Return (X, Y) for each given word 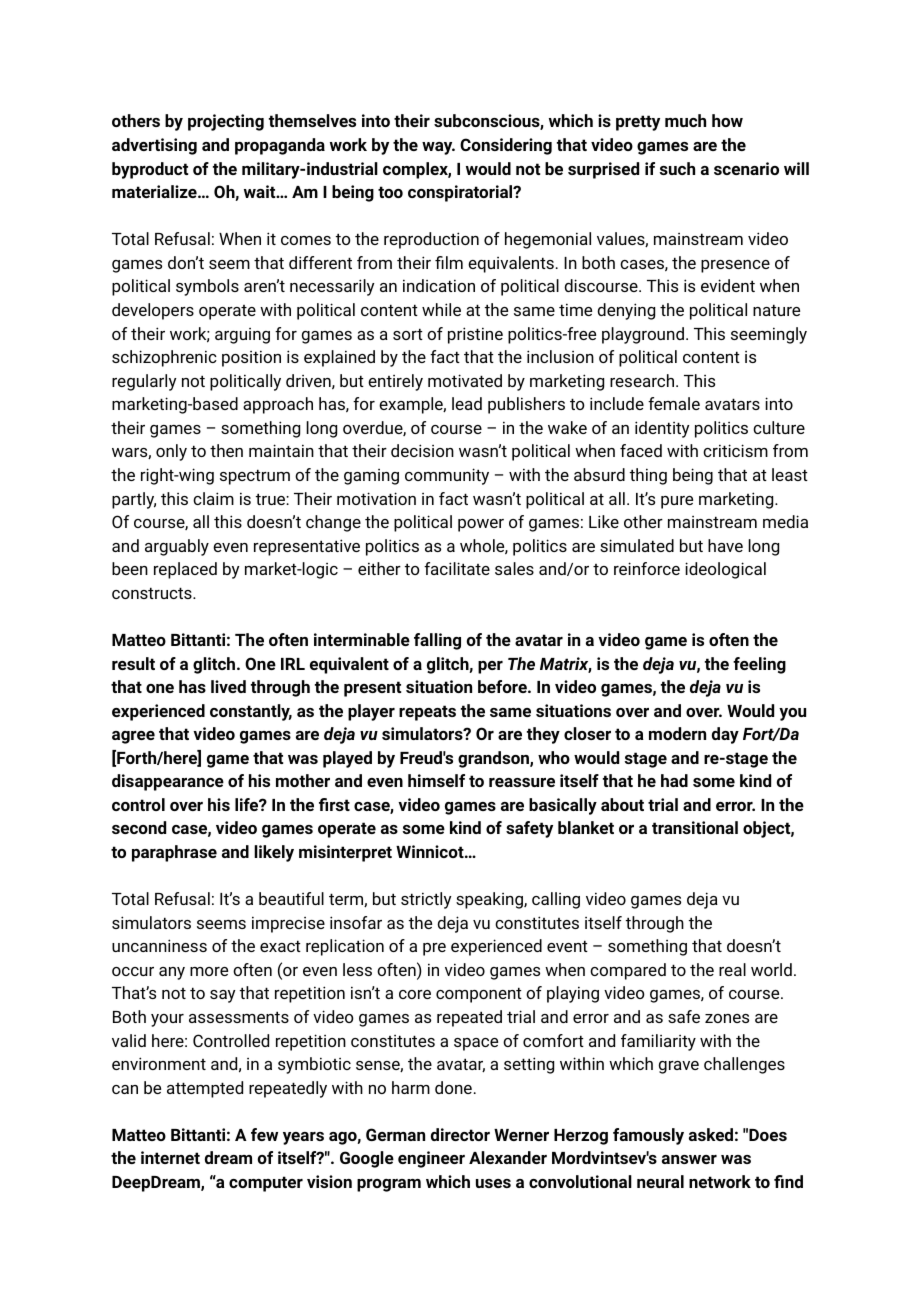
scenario (746, 168)
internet (170, 1157)
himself (436, 780)
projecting (226, 122)
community (447, 476)
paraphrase (174, 853)
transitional (695, 827)
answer (689, 1159)
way (438, 148)
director (460, 1134)
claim (213, 498)
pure (677, 502)
